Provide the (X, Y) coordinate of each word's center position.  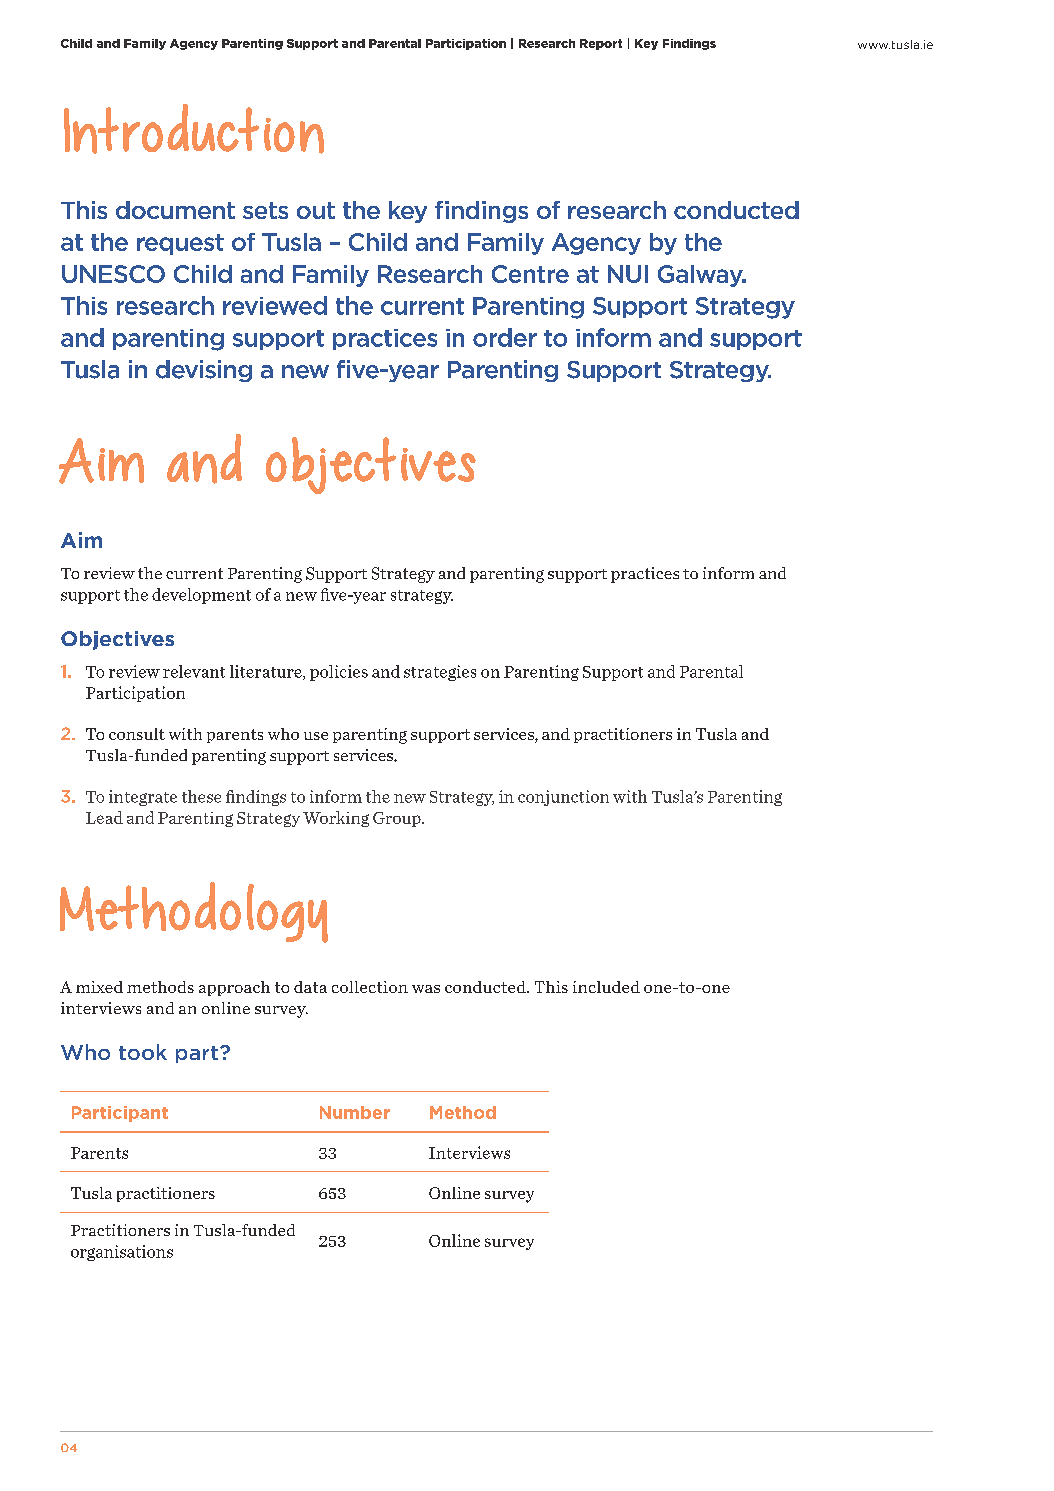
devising (204, 371)
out (316, 210)
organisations (122, 1253)
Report (601, 44)
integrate (143, 798)
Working (336, 819)
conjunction (563, 798)
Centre (530, 274)
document (175, 210)
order (505, 337)
